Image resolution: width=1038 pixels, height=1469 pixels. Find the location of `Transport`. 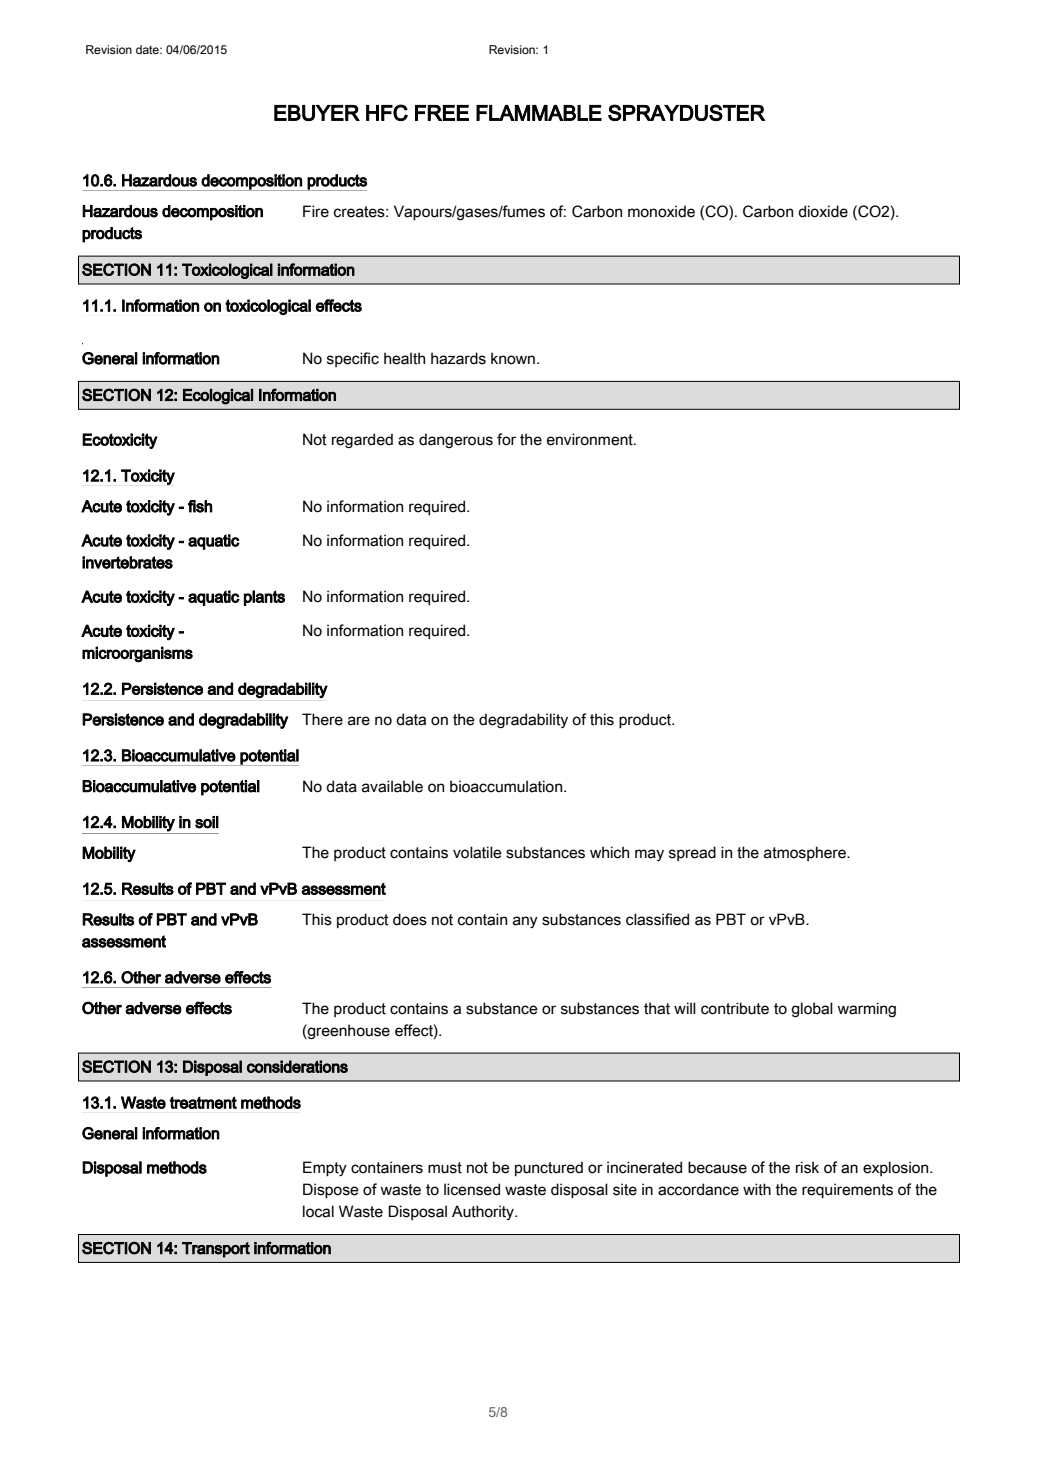

Transport is located at coordinates (216, 1250).
